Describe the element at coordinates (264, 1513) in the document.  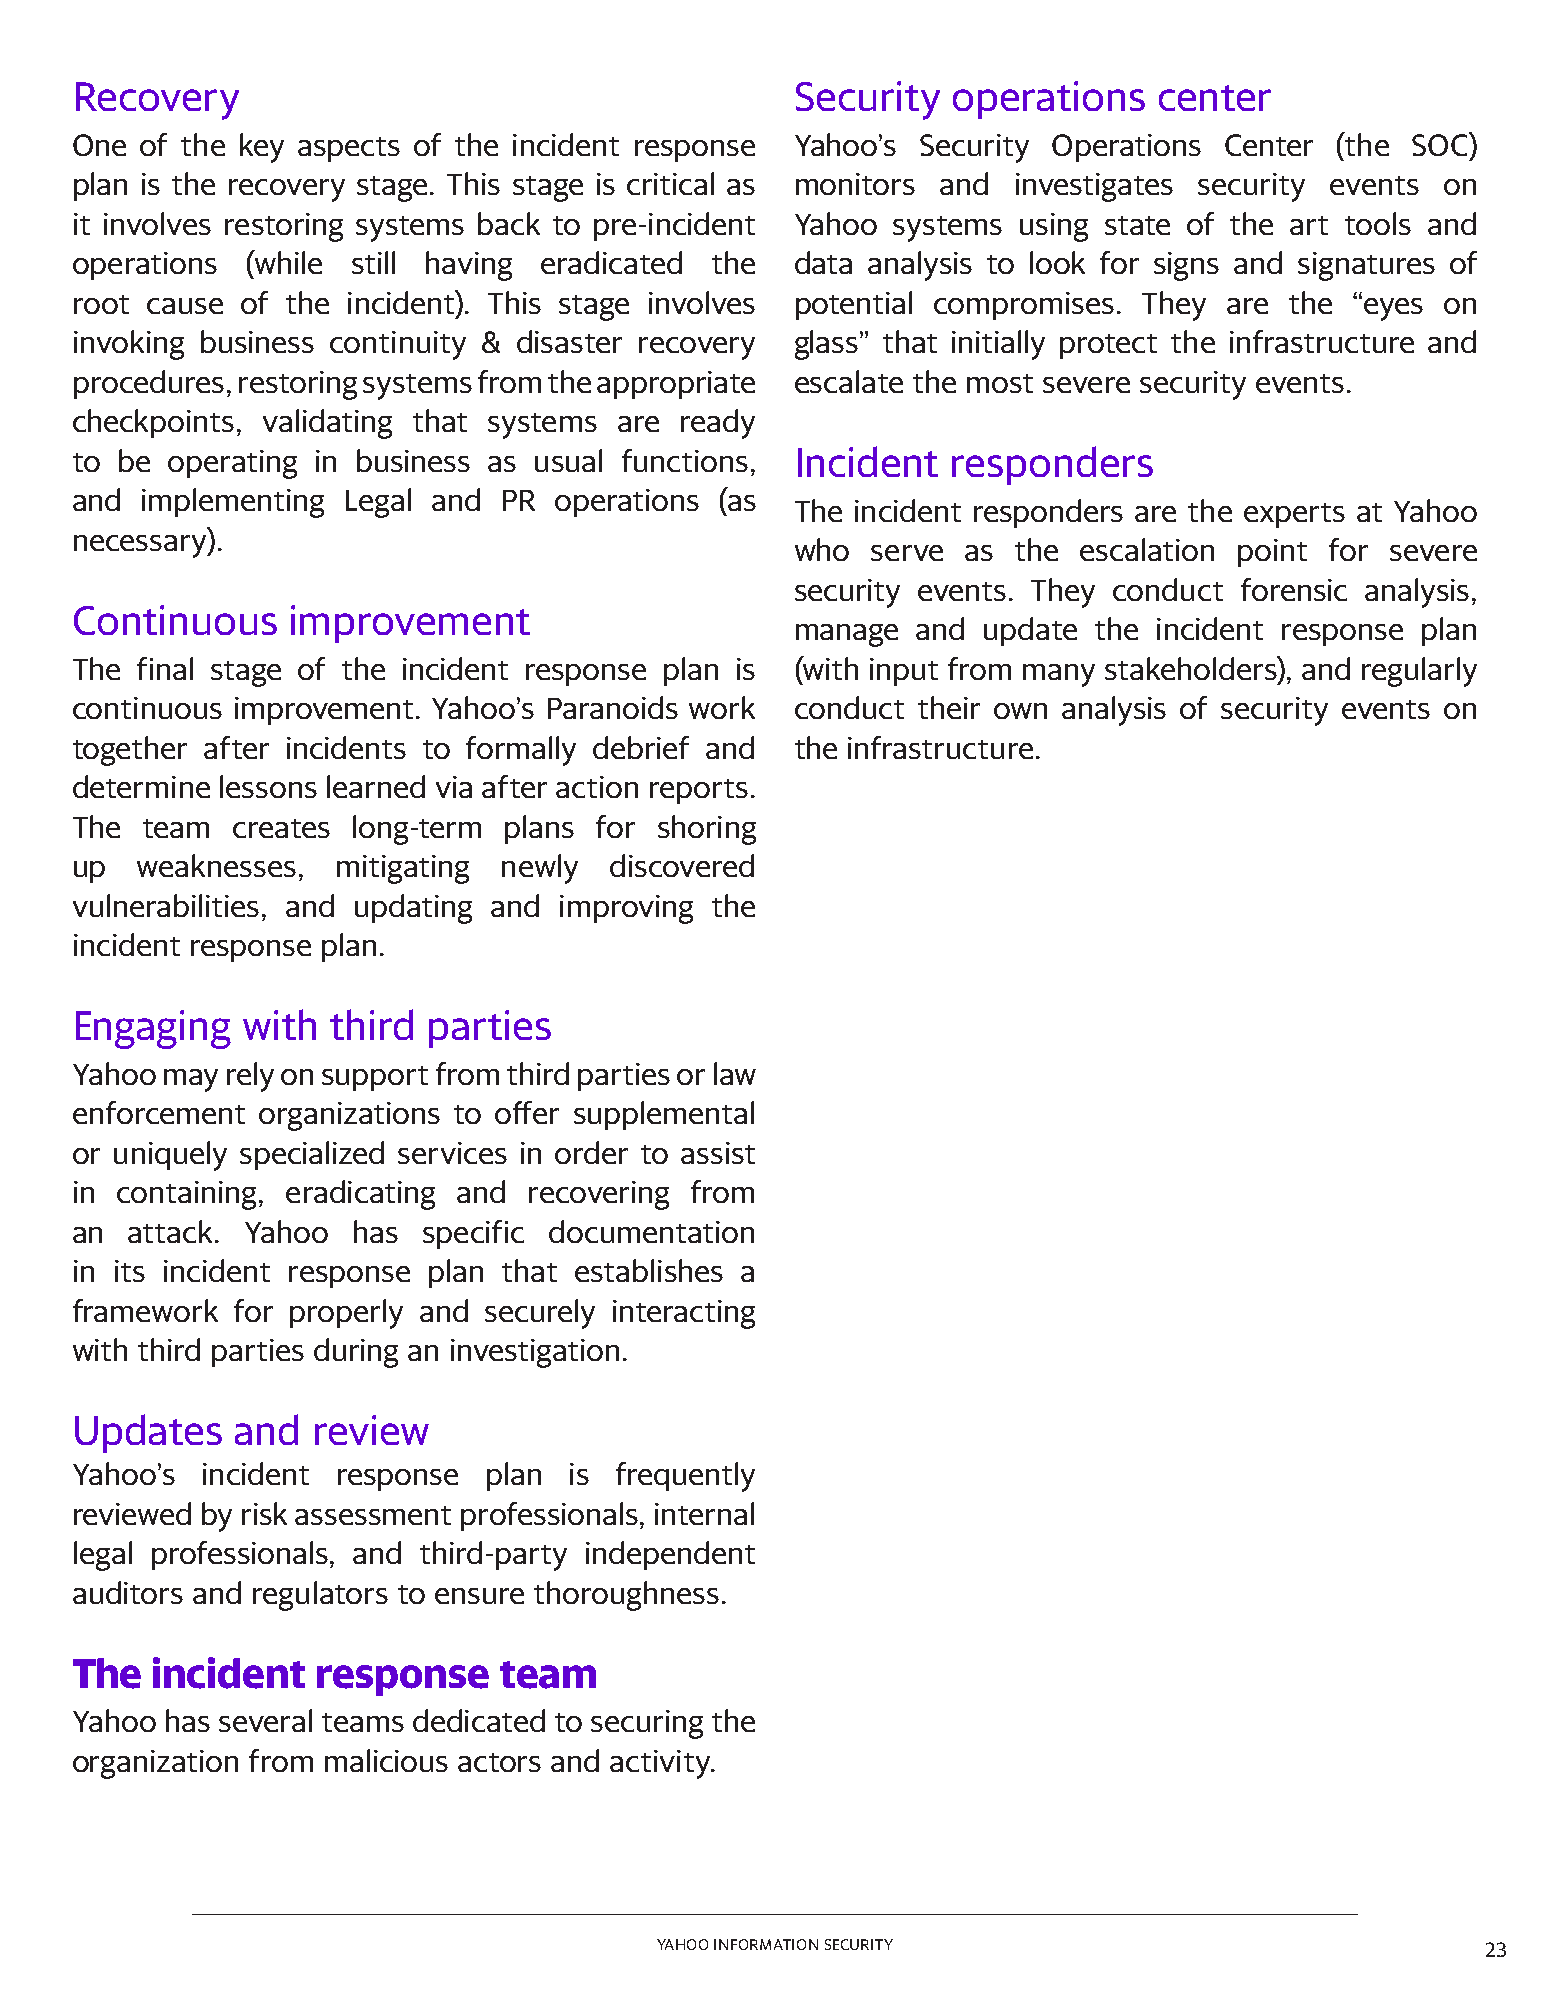
I see `risk` at that location.
